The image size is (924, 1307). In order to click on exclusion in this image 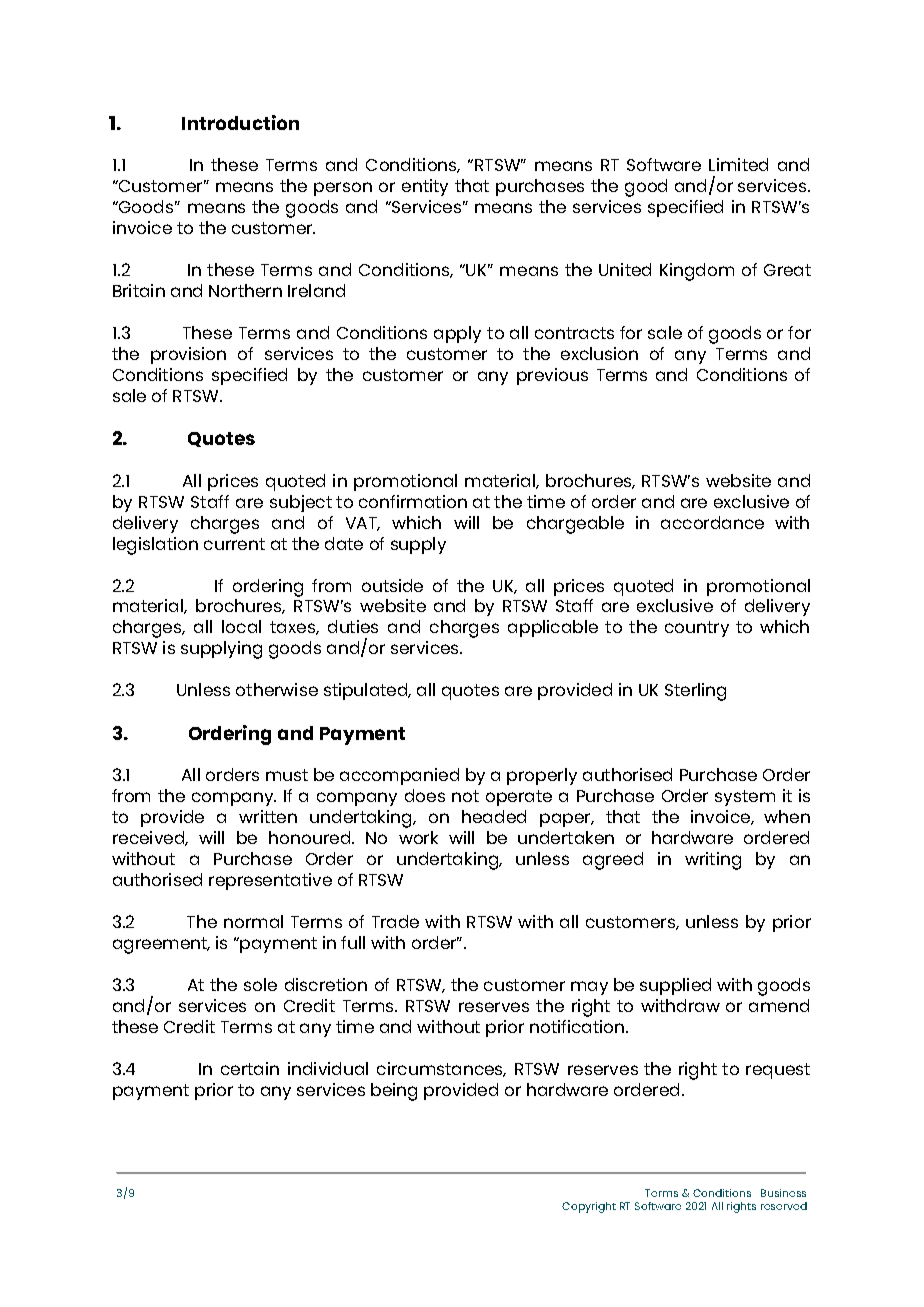, I will do `click(599, 353)`.
